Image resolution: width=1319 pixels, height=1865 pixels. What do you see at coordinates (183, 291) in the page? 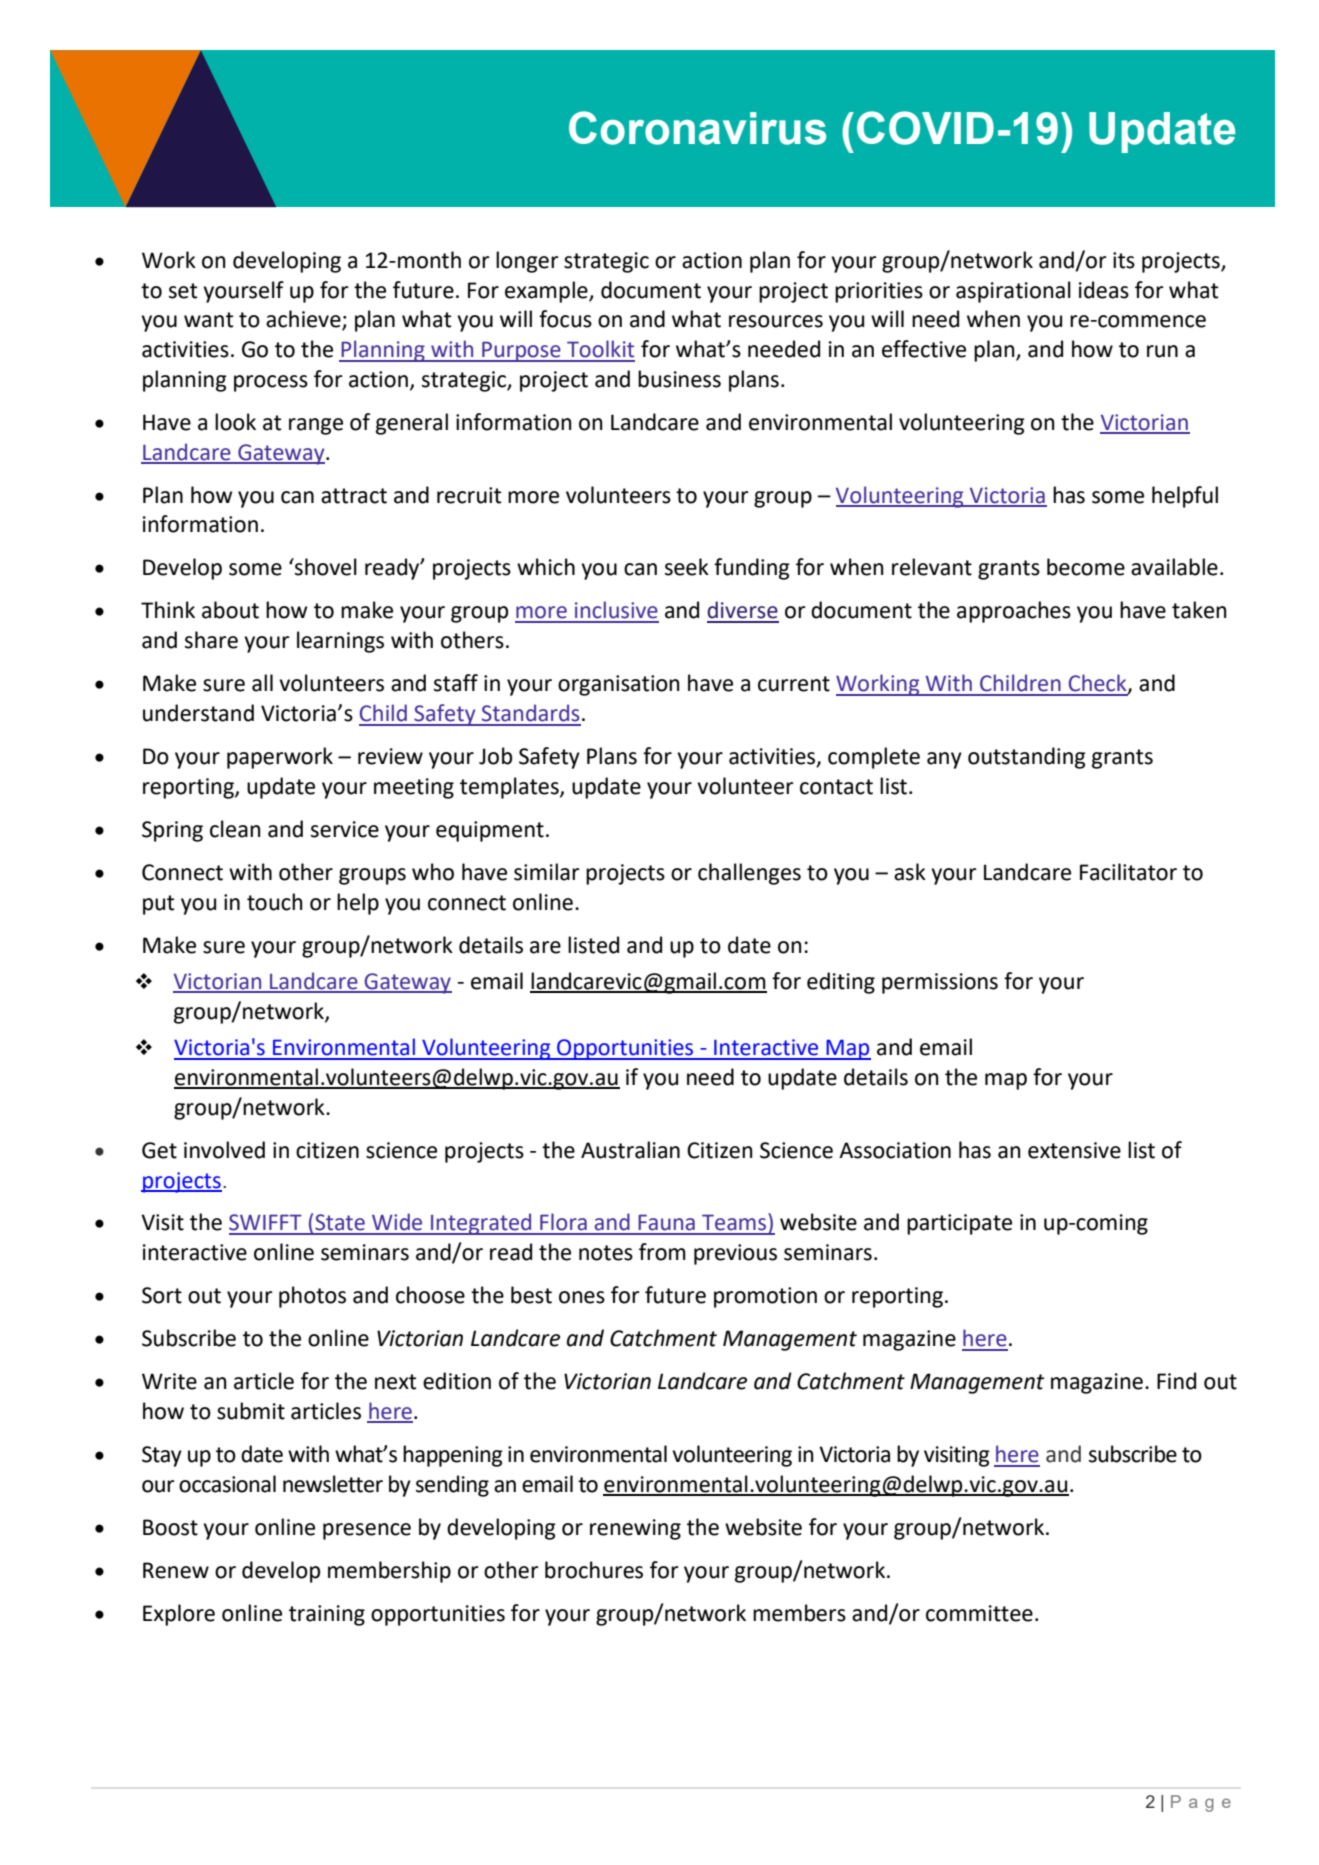
I see `set` at bounding box center [183, 291].
